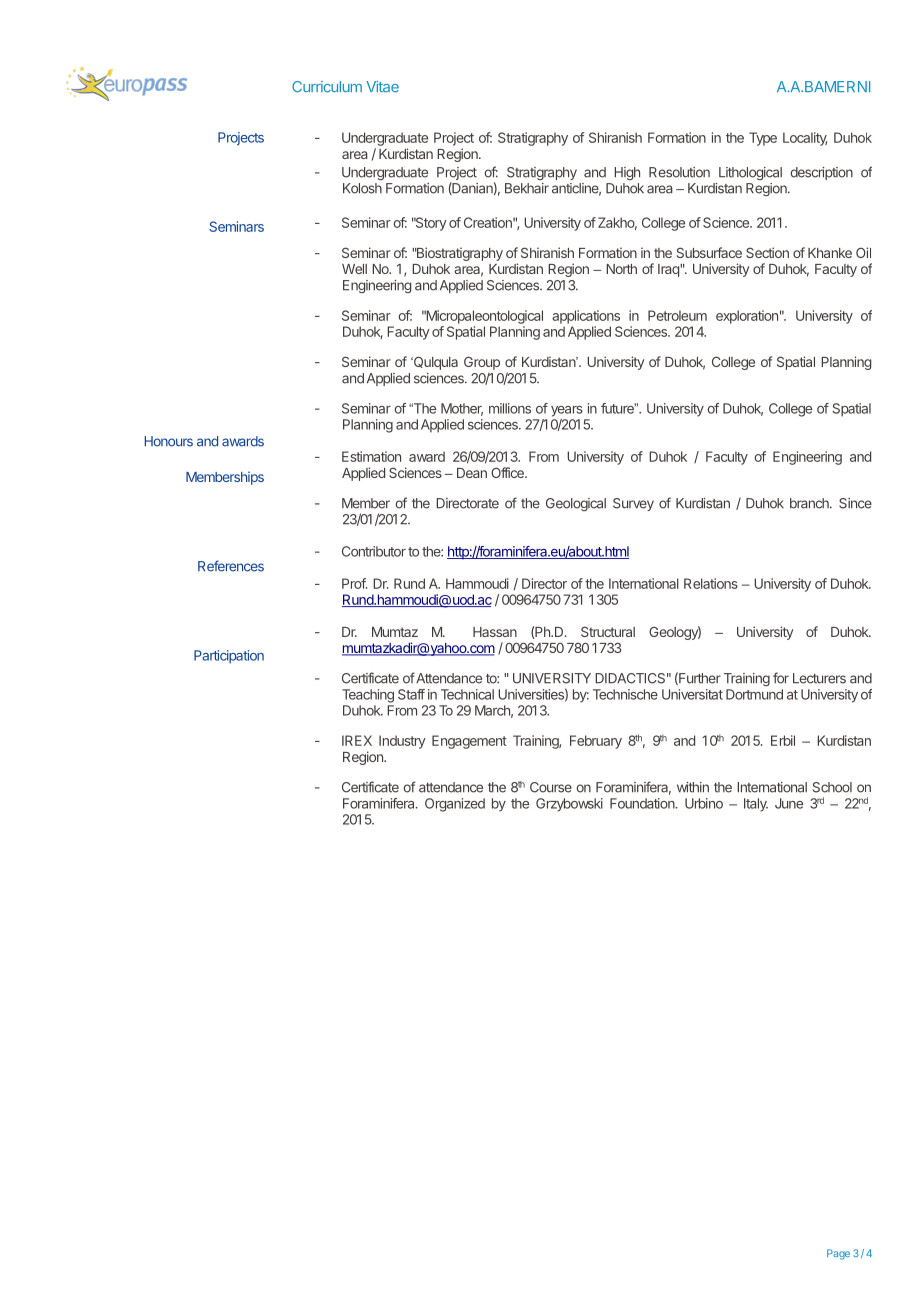  I want to click on millions, so click(510, 408).
